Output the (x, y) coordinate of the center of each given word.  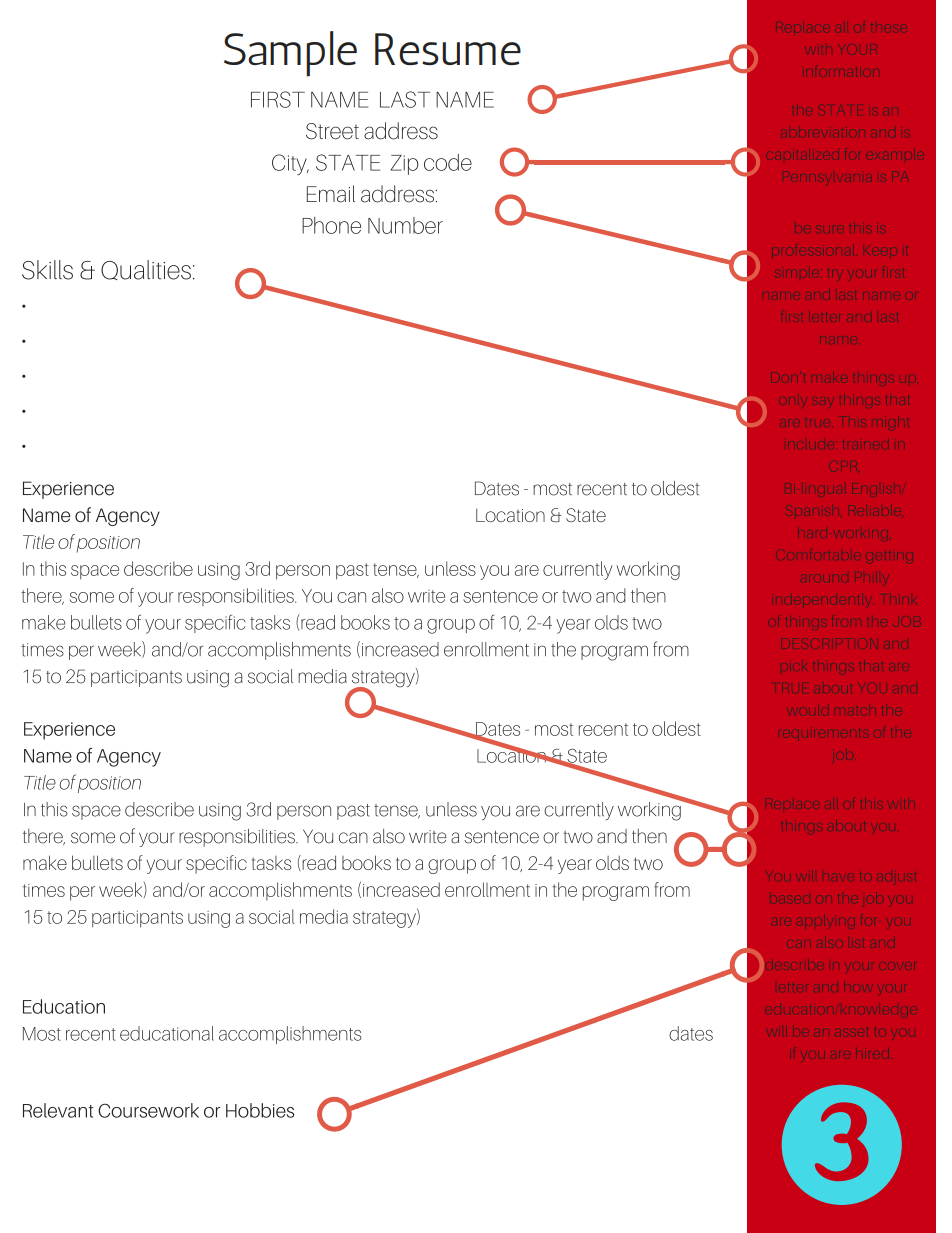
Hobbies (260, 1110)
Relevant (58, 1110)
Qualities (146, 270)
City (290, 164)
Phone (331, 225)
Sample (290, 54)
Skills (47, 270)
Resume (448, 49)
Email (331, 194)
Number (405, 225)
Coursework (148, 1110)
